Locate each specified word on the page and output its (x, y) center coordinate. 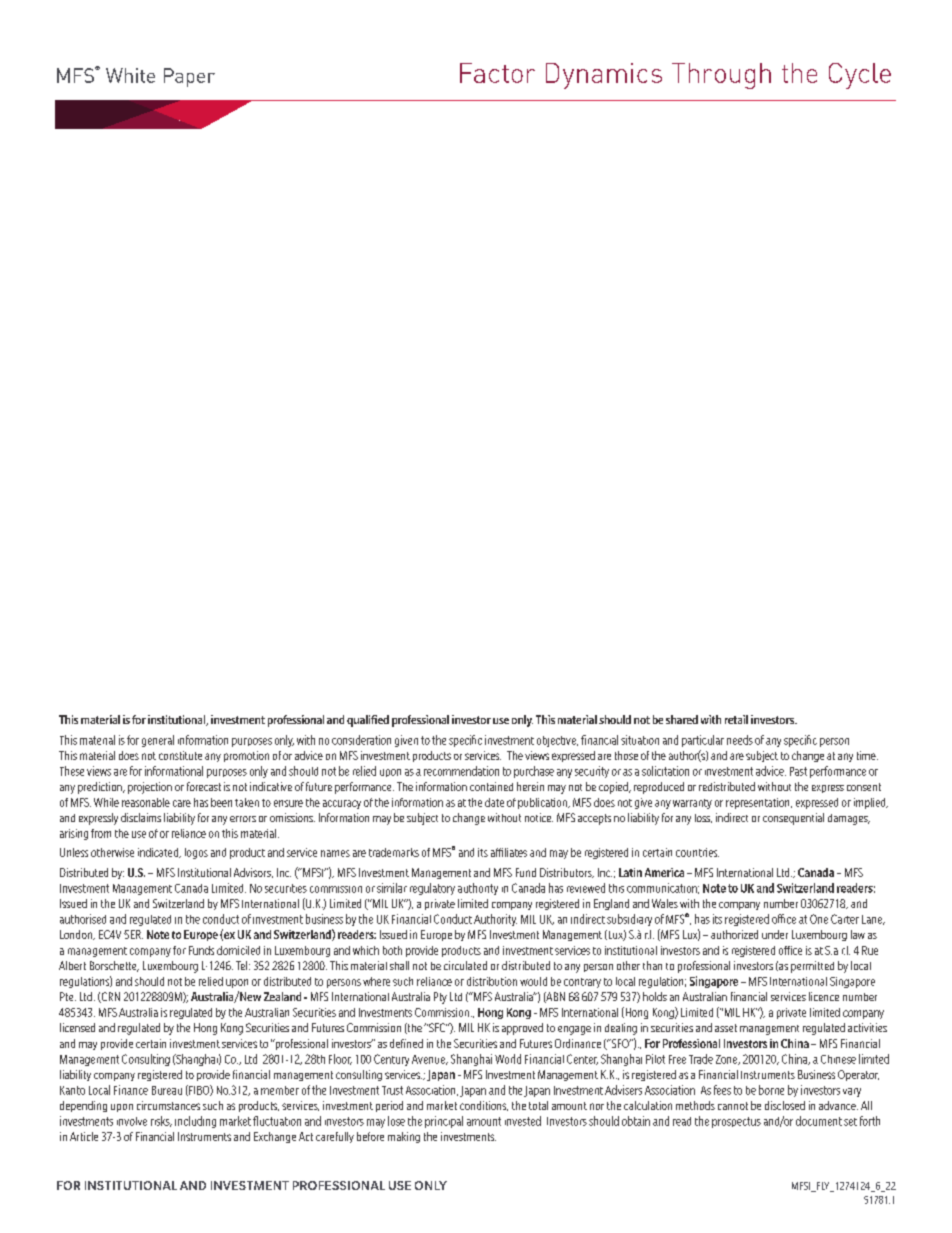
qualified (368, 721)
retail (736, 719)
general (158, 741)
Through (721, 76)
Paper (189, 77)
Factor (497, 73)
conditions (484, 1106)
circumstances (168, 1105)
